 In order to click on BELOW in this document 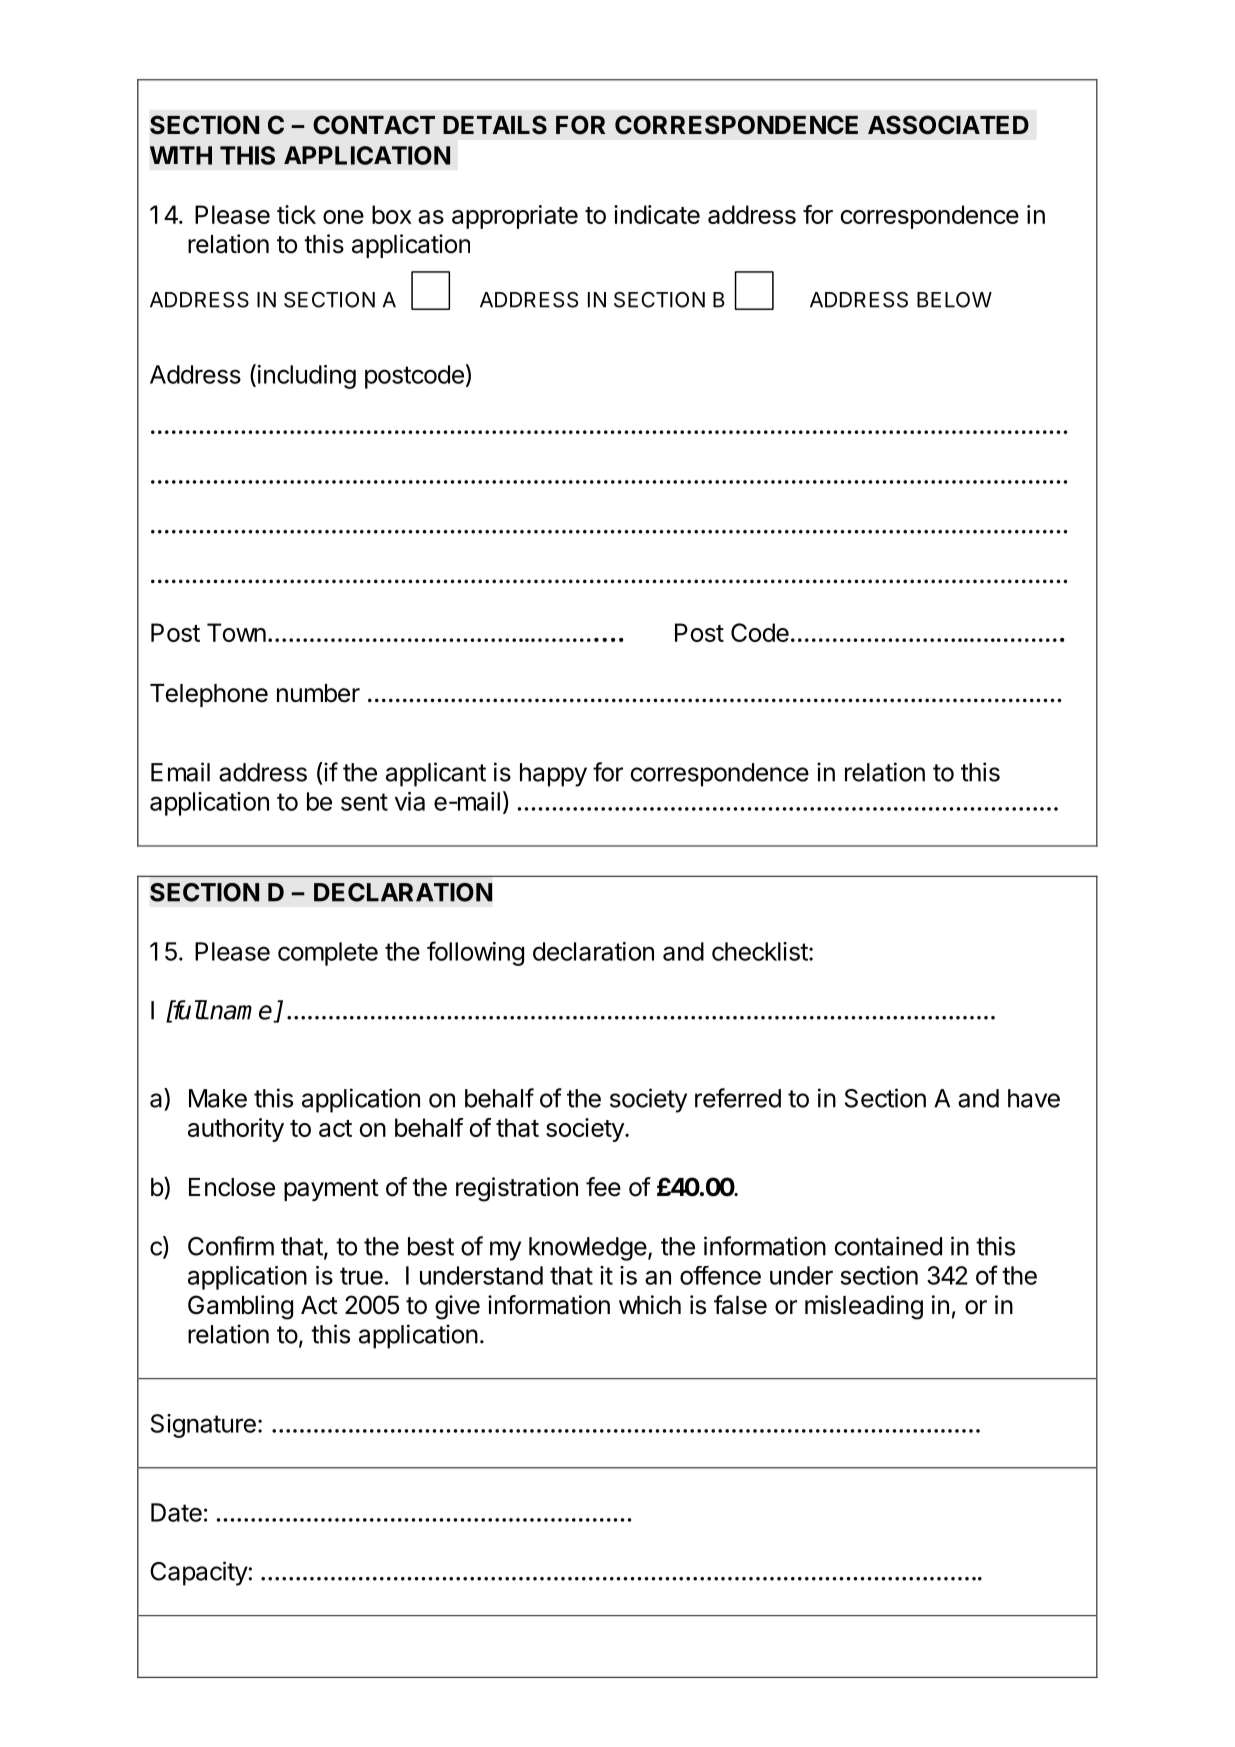, I will do `click(954, 300)`.
